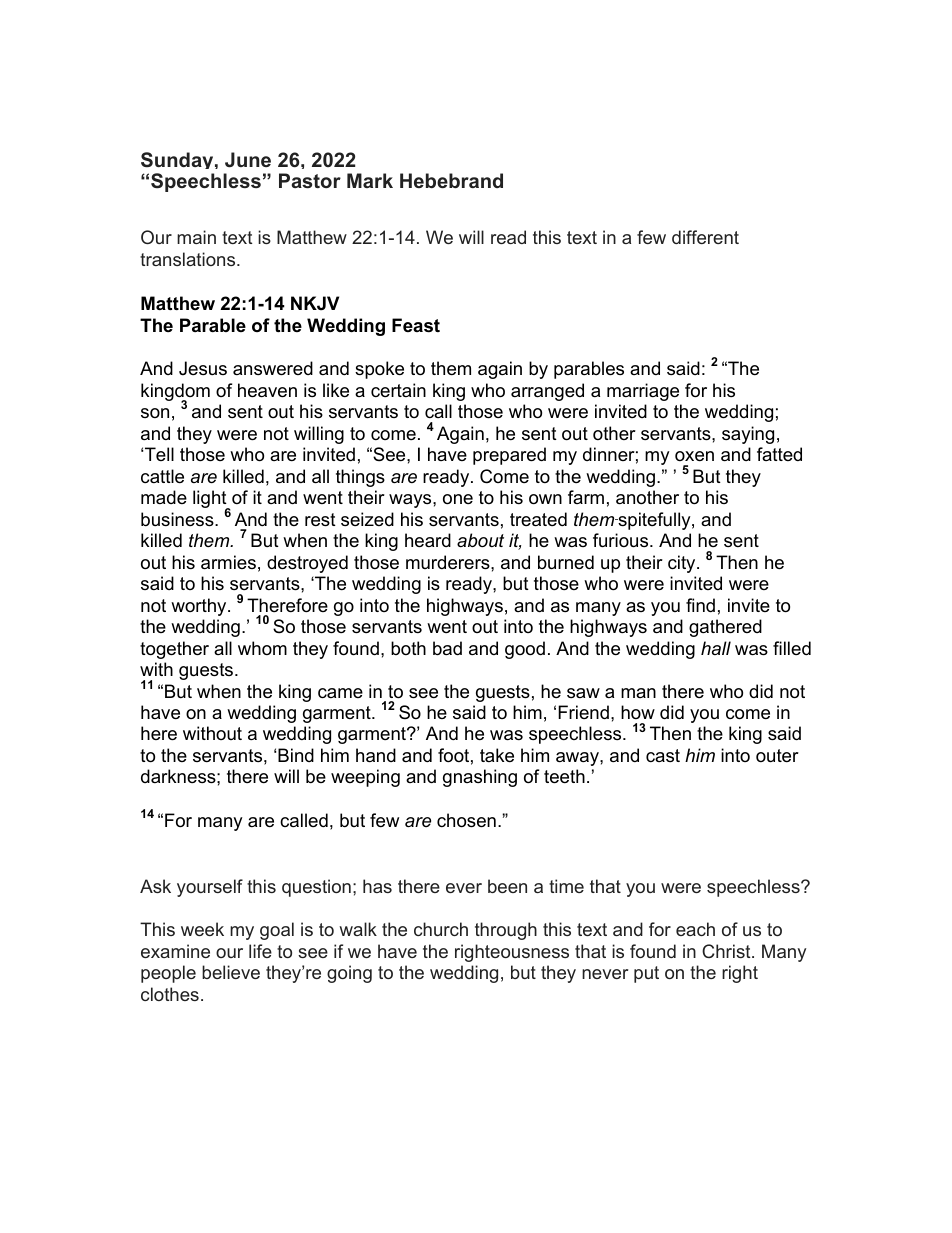  I want to click on prepared, so click(509, 456).
